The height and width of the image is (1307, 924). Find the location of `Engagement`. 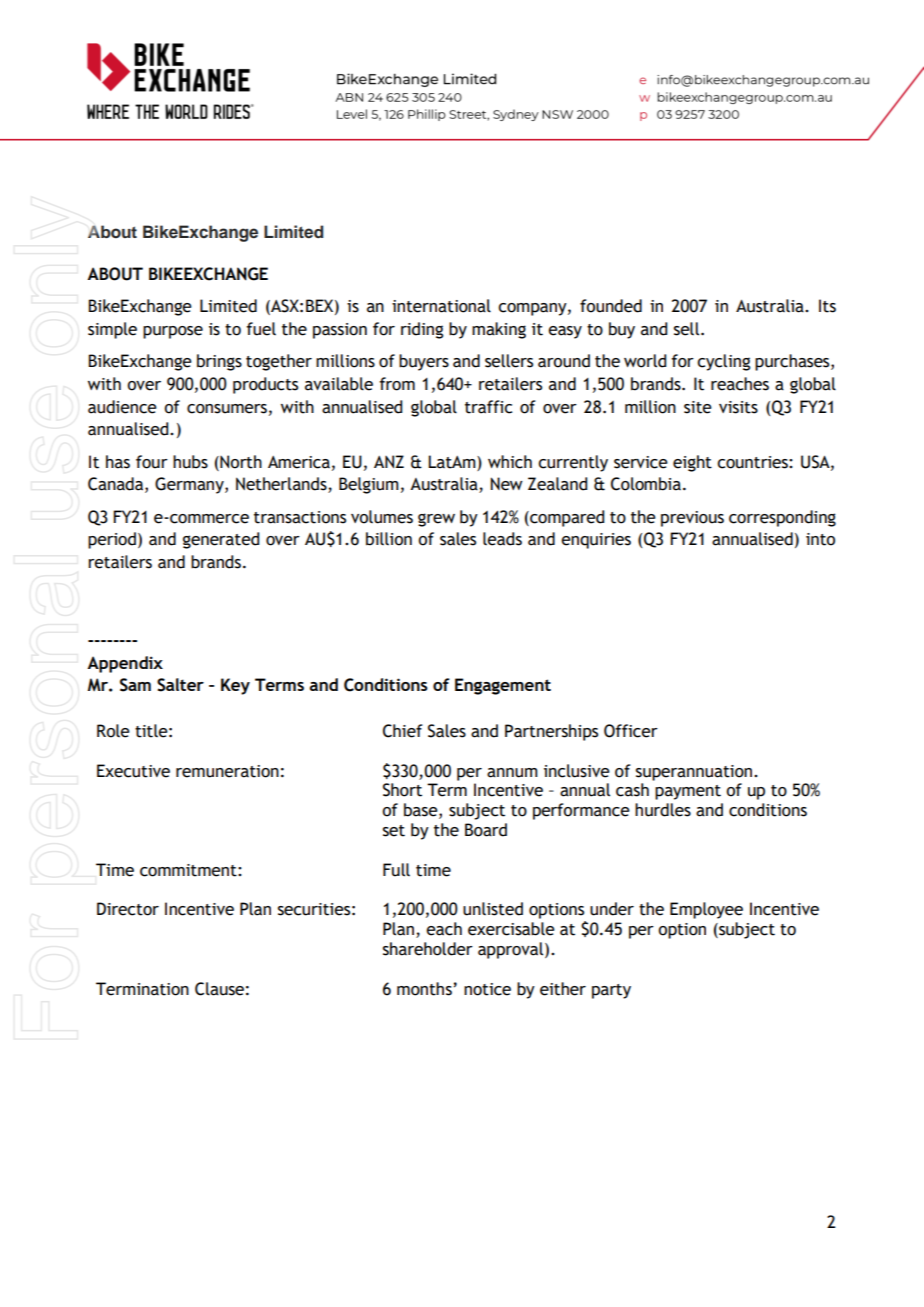

Engagement is located at coordinates (503, 686).
